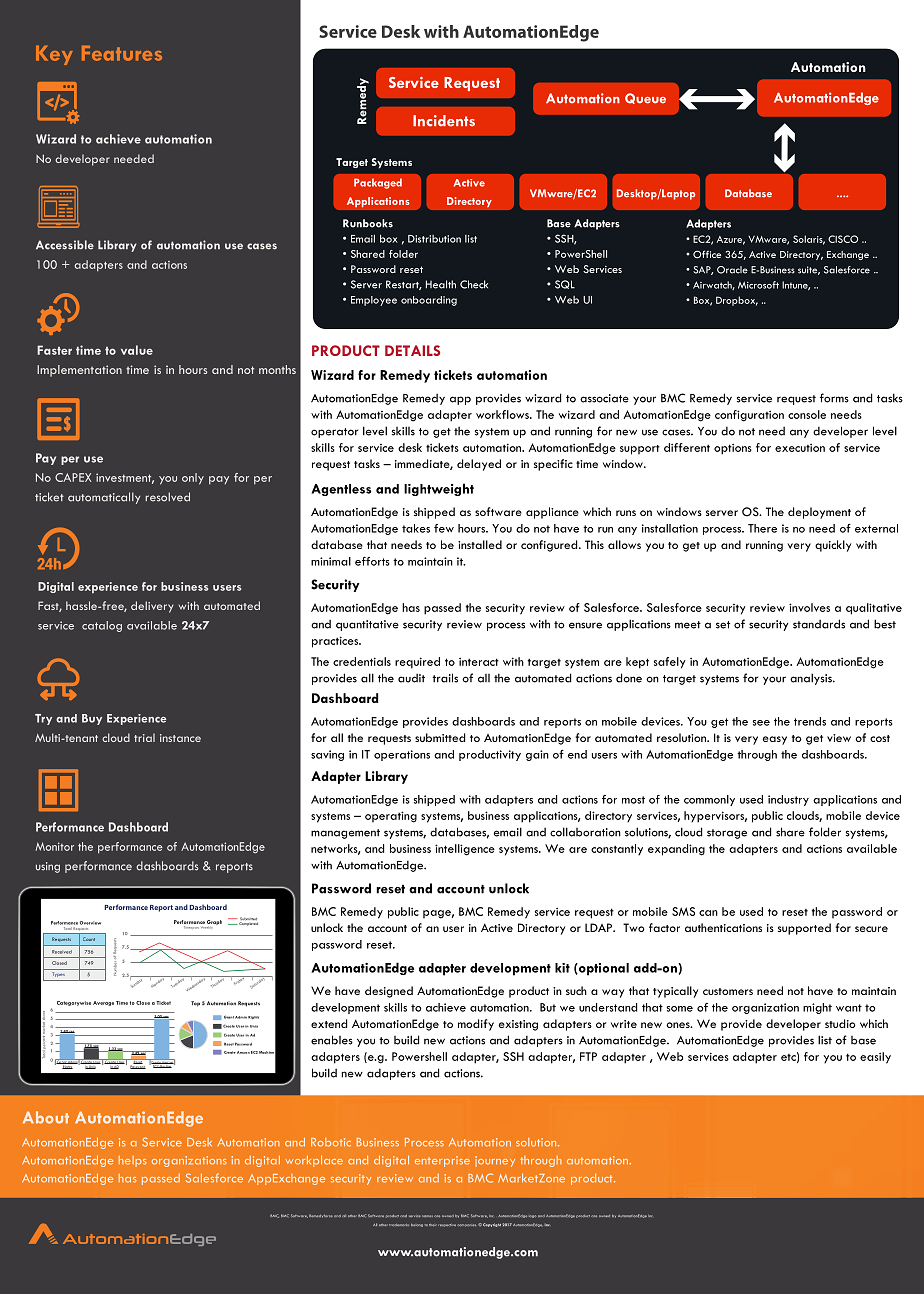  Describe the element at coordinates (819, 624) in the document. I see `standards` at that location.
